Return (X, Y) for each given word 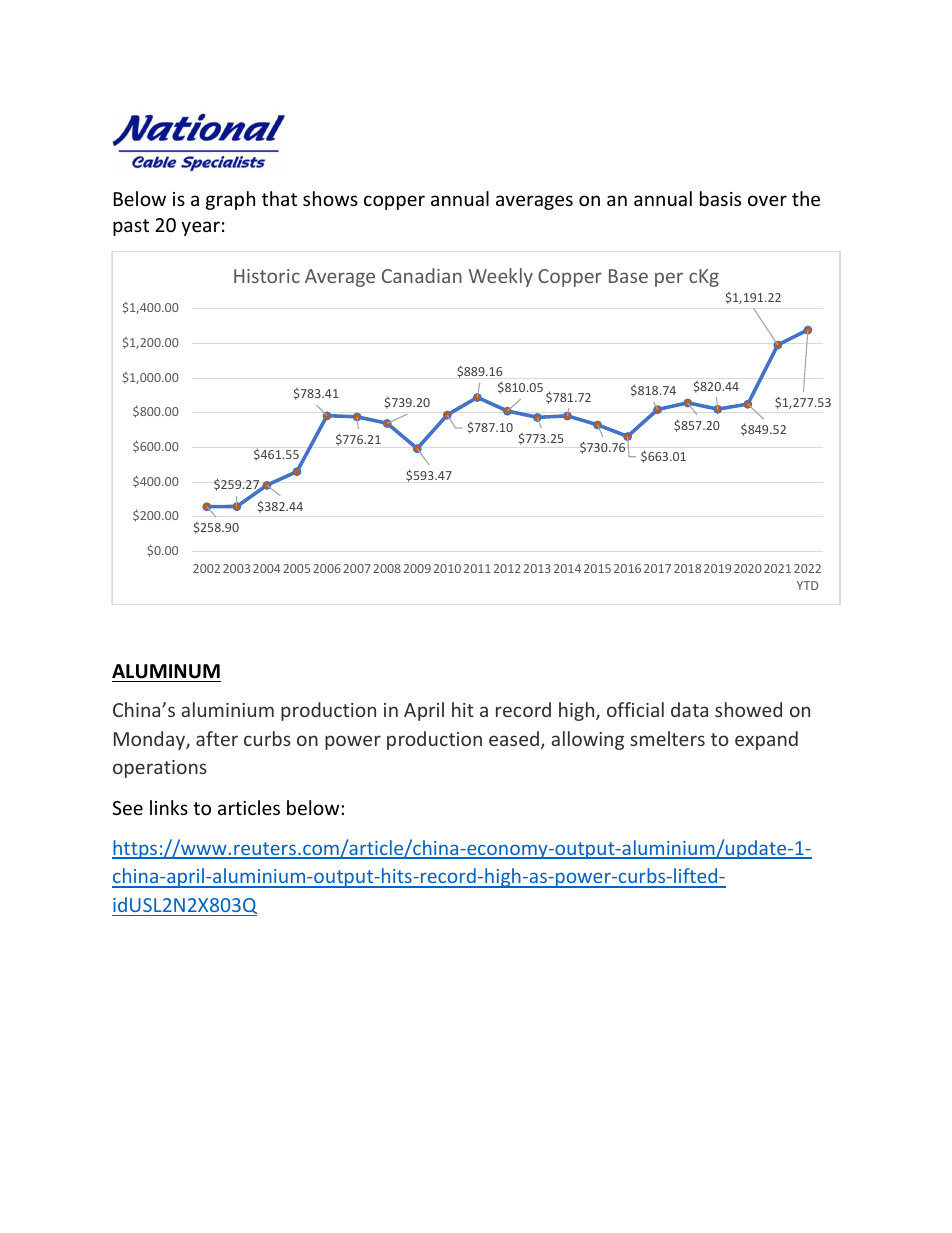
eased (514, 738)
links (169, 807)
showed (748, 709)
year (200, 228)
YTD (807, 585)
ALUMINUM (166, 671)
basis (720, 198)
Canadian (422, 275)
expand (766, 740)
